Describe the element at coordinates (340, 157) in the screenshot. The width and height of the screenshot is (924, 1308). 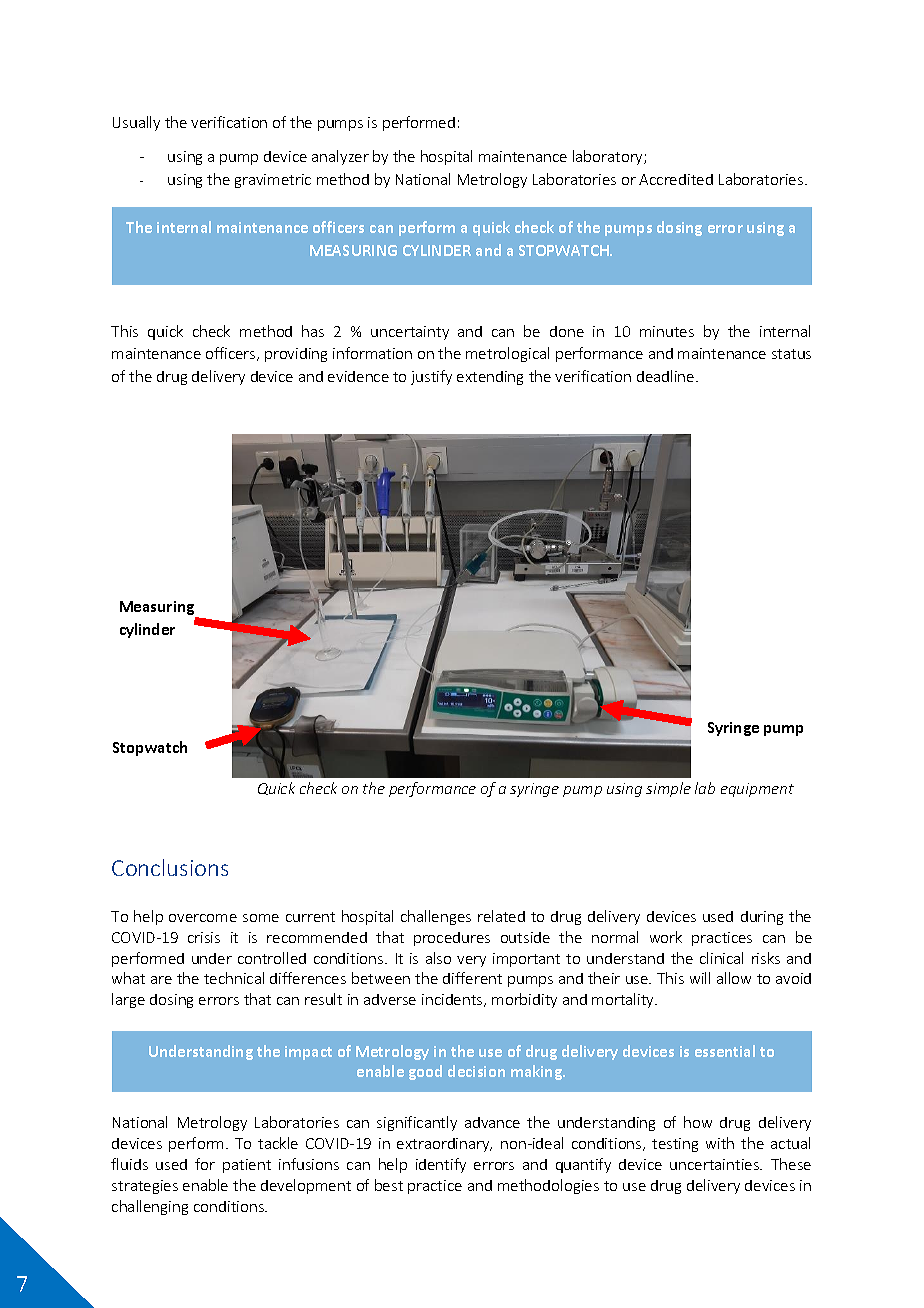
I see `analyzer` at that location.
